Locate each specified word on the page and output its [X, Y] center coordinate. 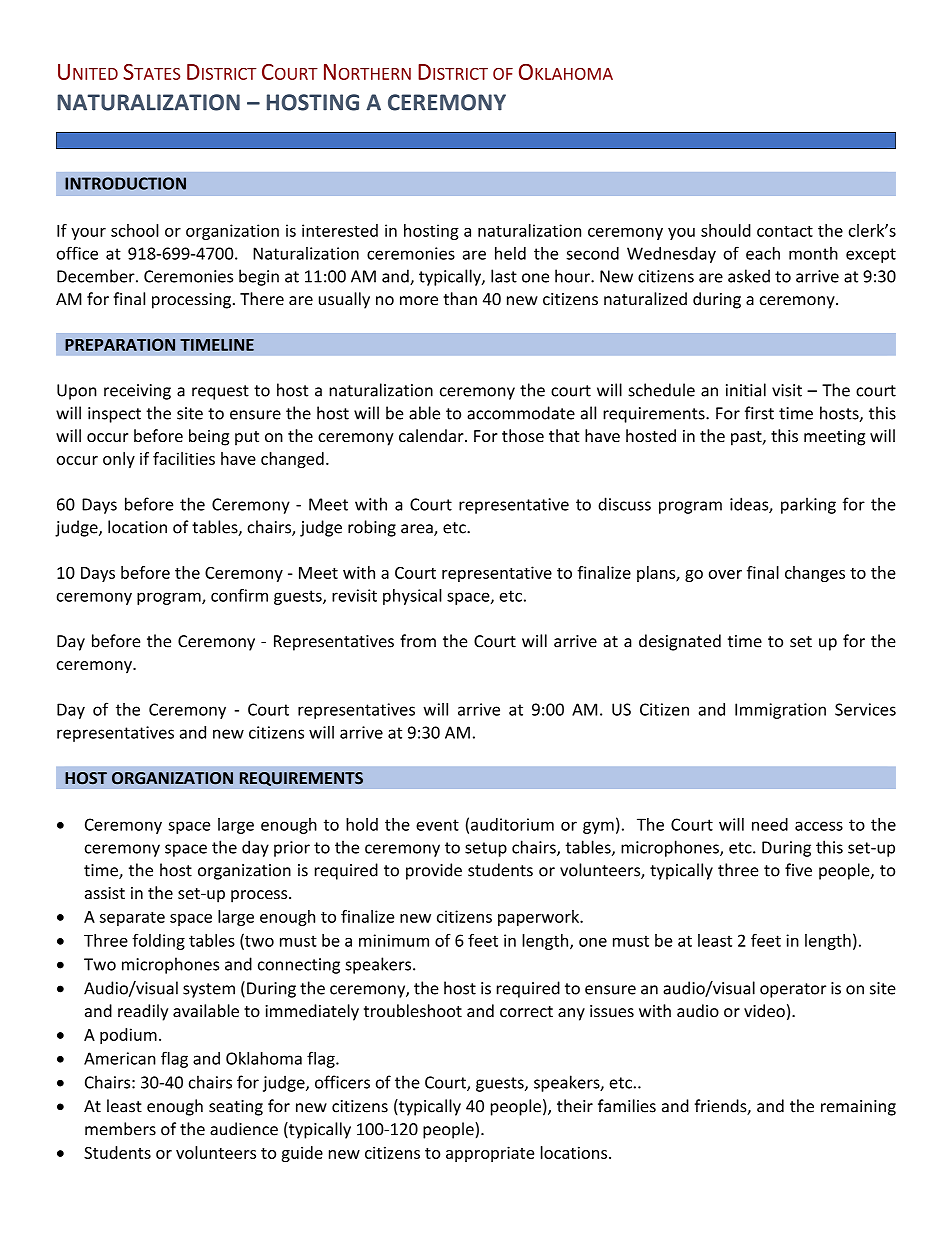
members [120, 1129]
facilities [184, 458]
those [523, 435]
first [759, 413]
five [798, 870]
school [135, 230]
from [418, 641]
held [510, 253]
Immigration [780, 711]
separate [132, 918]
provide [434, 871]
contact [785, 231]
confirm [239, 595]
